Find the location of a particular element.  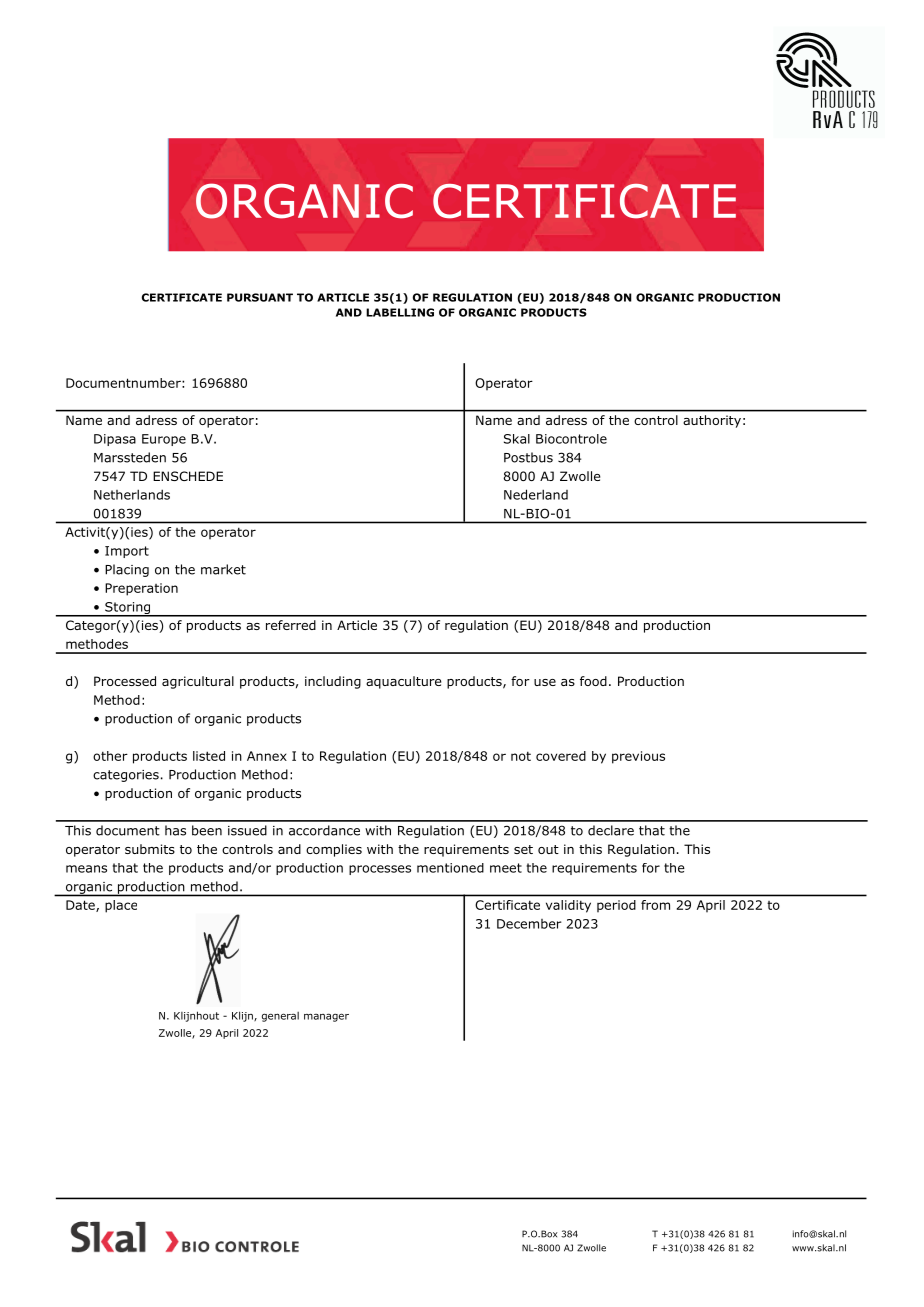

PURSUANT is located at coordinates (260, 297).
